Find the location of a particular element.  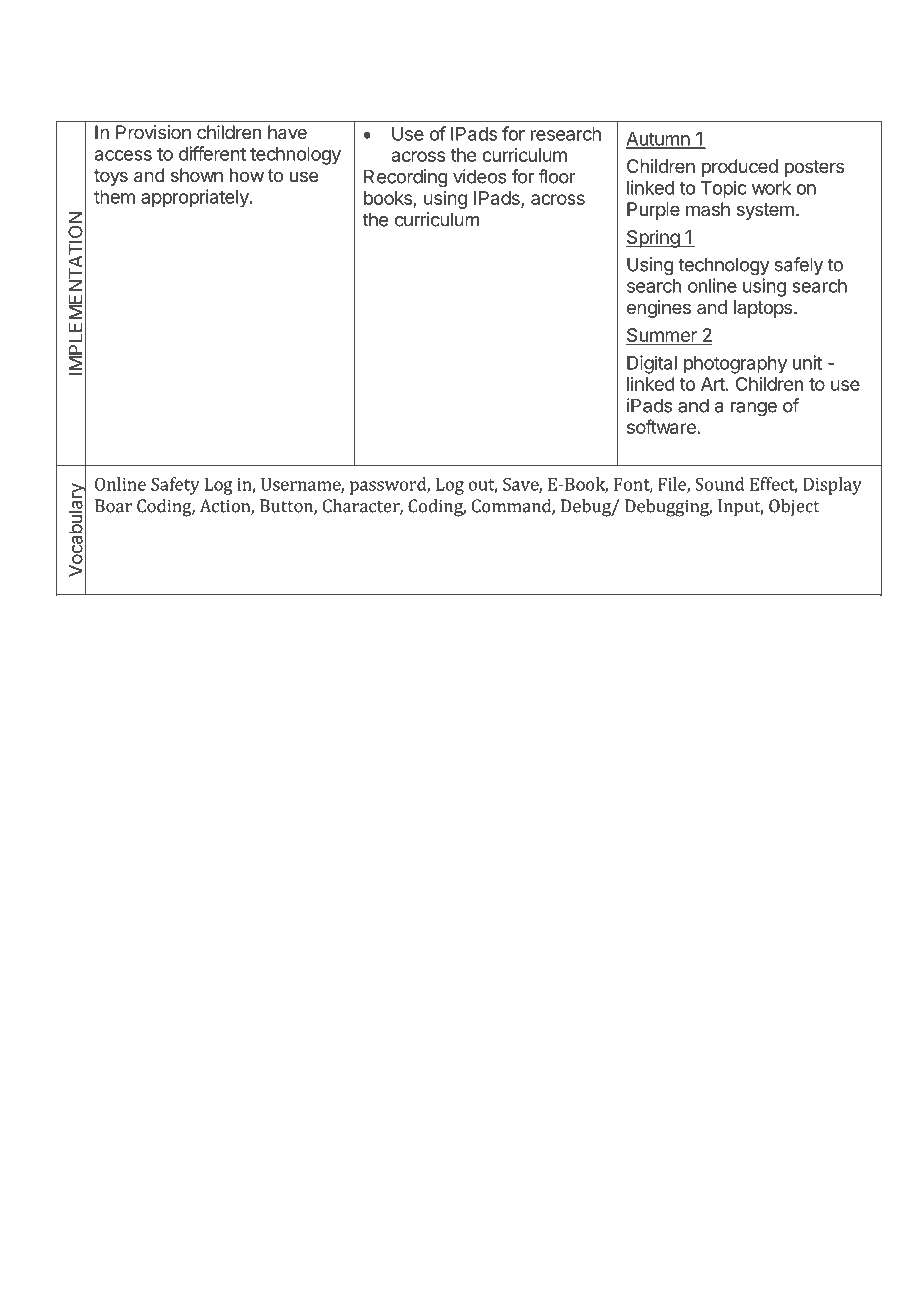

Spring is located at coordinates (653, 239).
